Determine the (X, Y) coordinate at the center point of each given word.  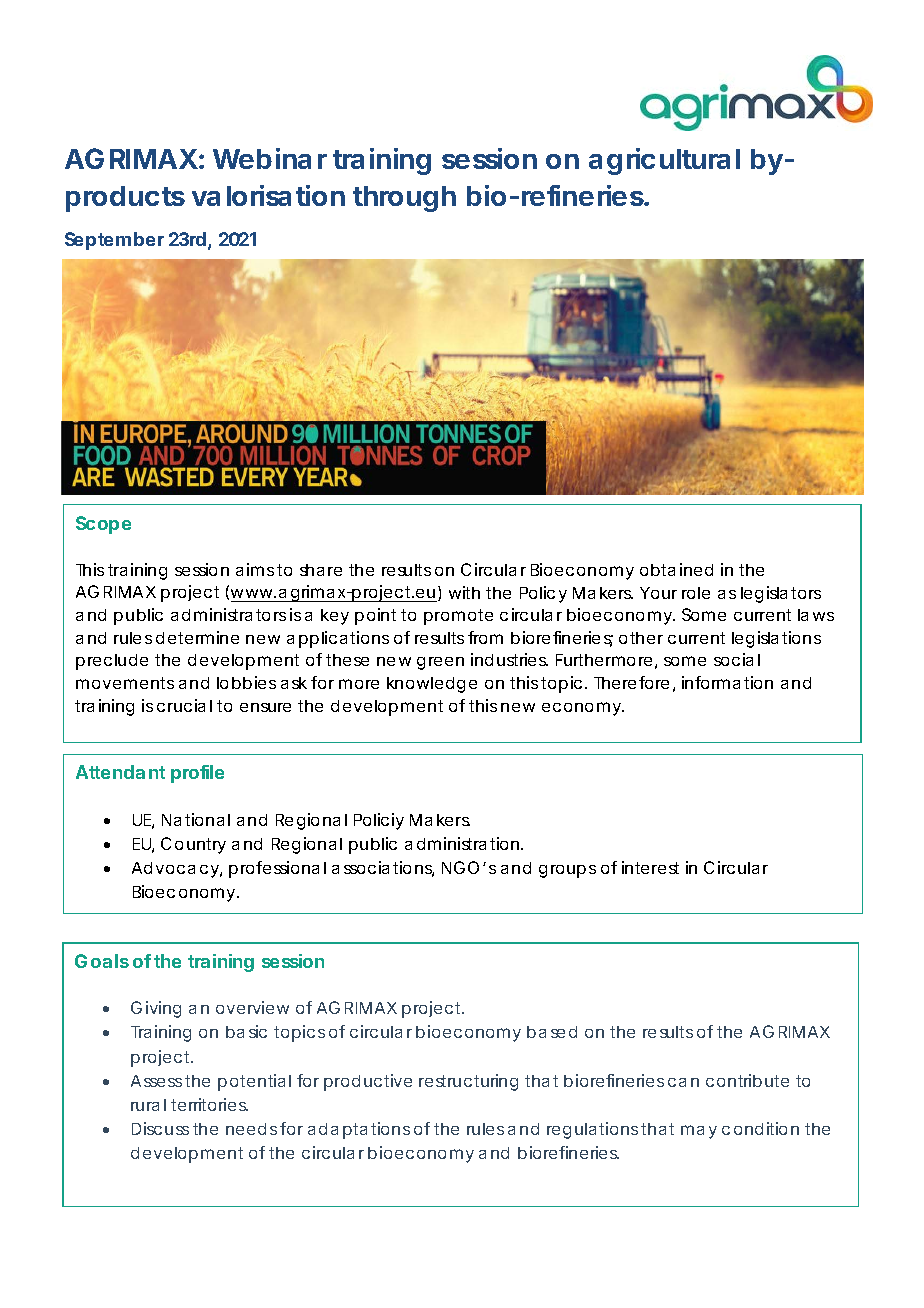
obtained (676, 569)
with (464, 592)
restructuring (468, 1082)
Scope (103, 525)
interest (650, 867)
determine (197, 637)
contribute (747, 1080)
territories (209, 1104)
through (404, 199)
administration (463, 843)
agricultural (664, 161)
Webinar (270, 158)
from (485, 637)
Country (193, 845)
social (737, 659)
